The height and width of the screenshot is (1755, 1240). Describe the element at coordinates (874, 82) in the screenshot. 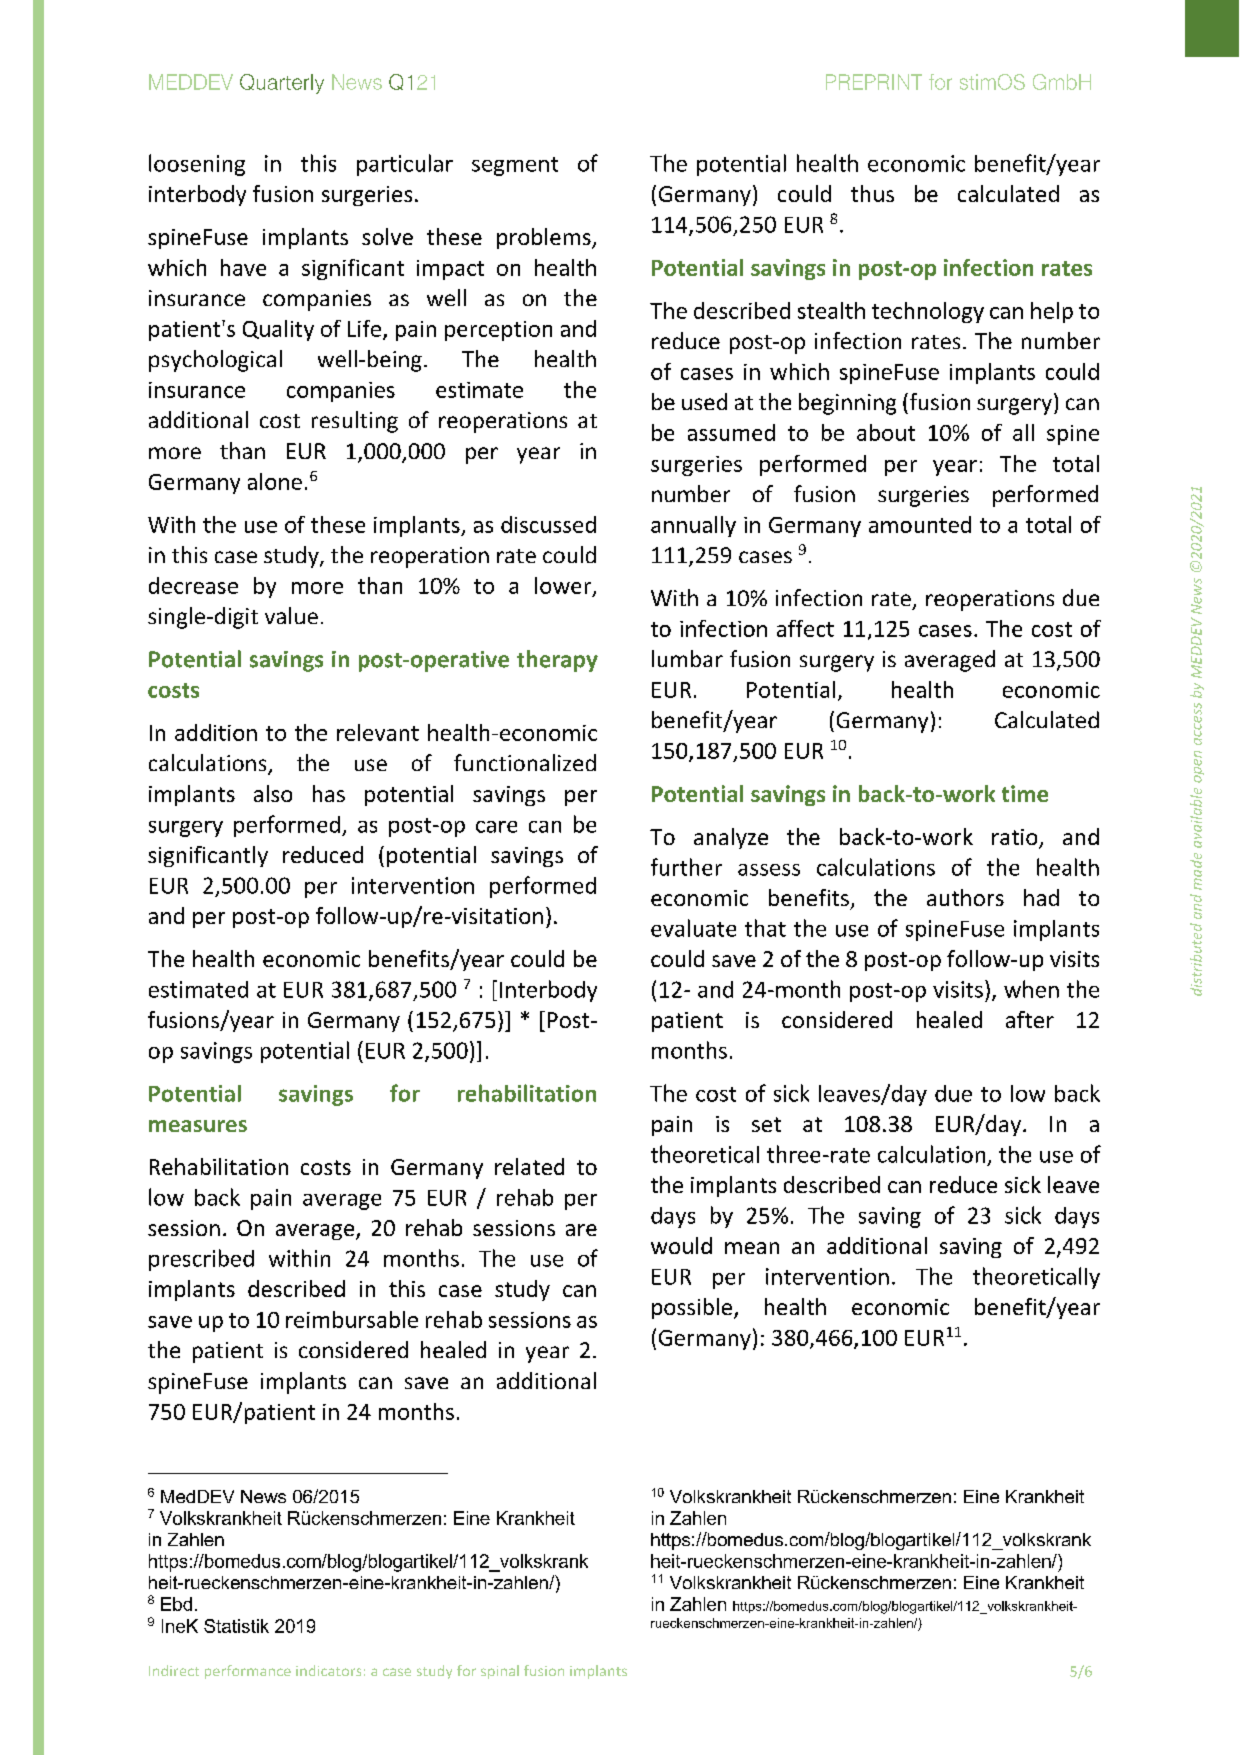

I see `PREPRINT` at that location.
